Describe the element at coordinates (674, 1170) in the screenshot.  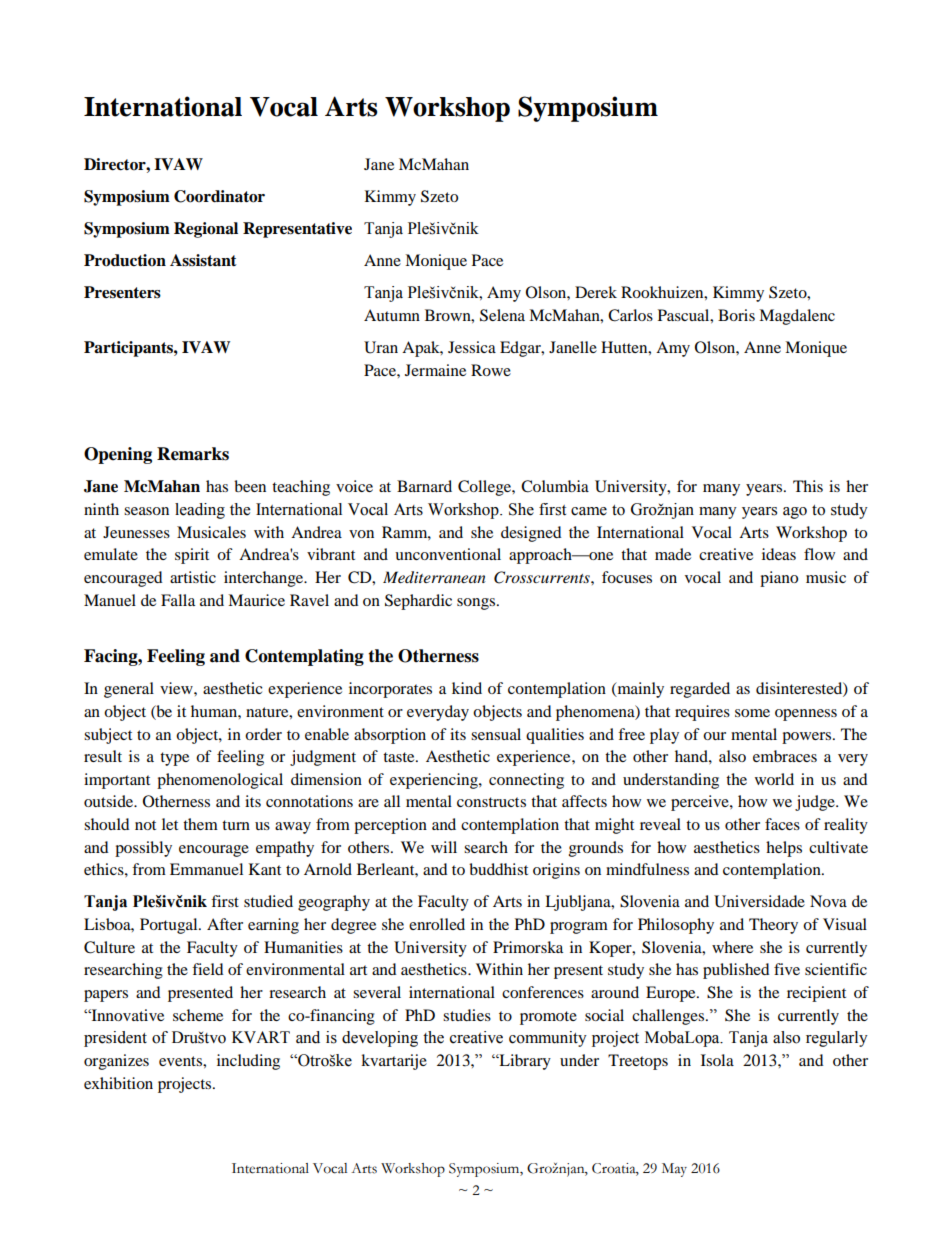
I see `May` at that location.
